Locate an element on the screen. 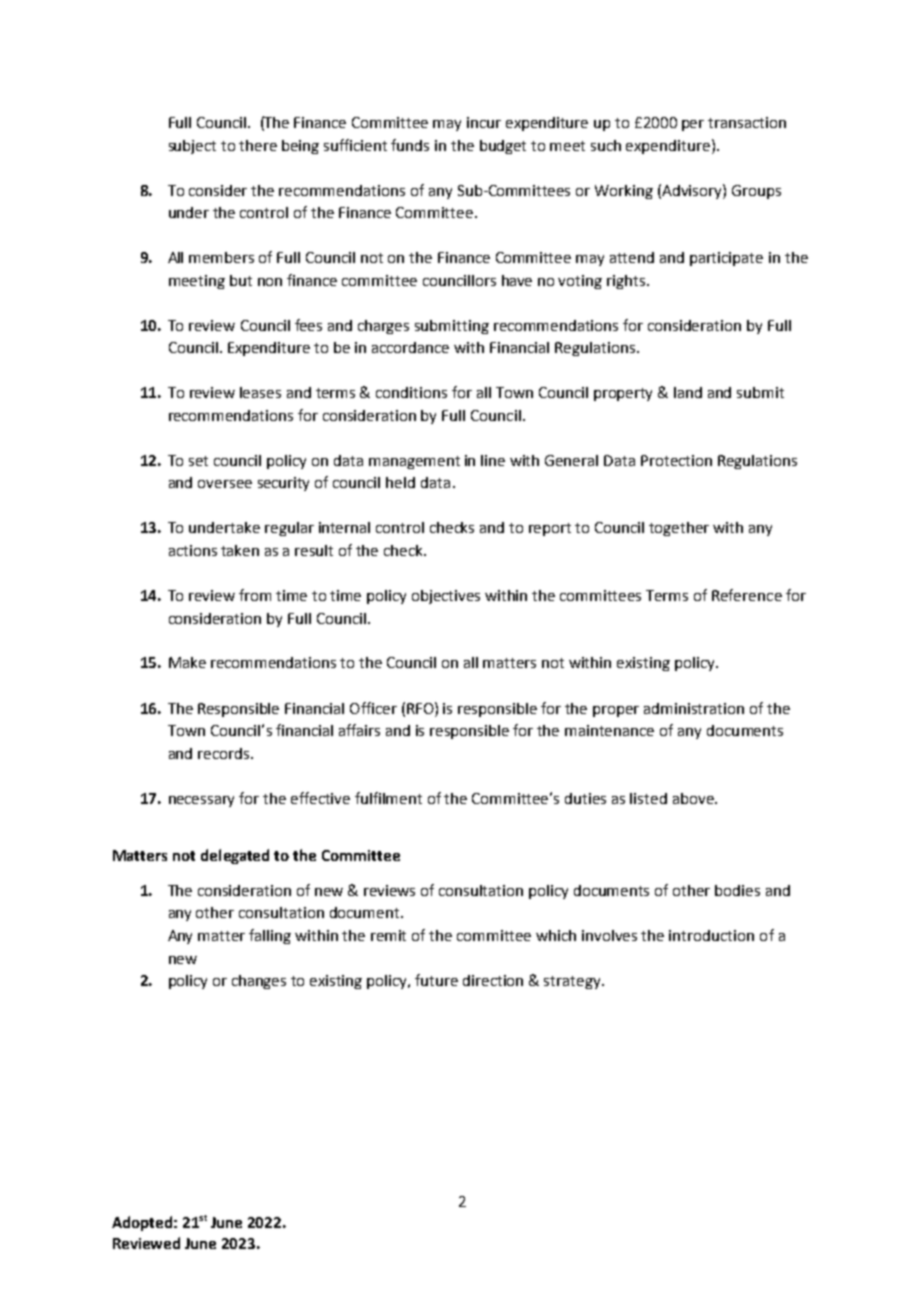 The width and height of the screenshot is (924, 1308). line is located at coordinates (493, 460).
